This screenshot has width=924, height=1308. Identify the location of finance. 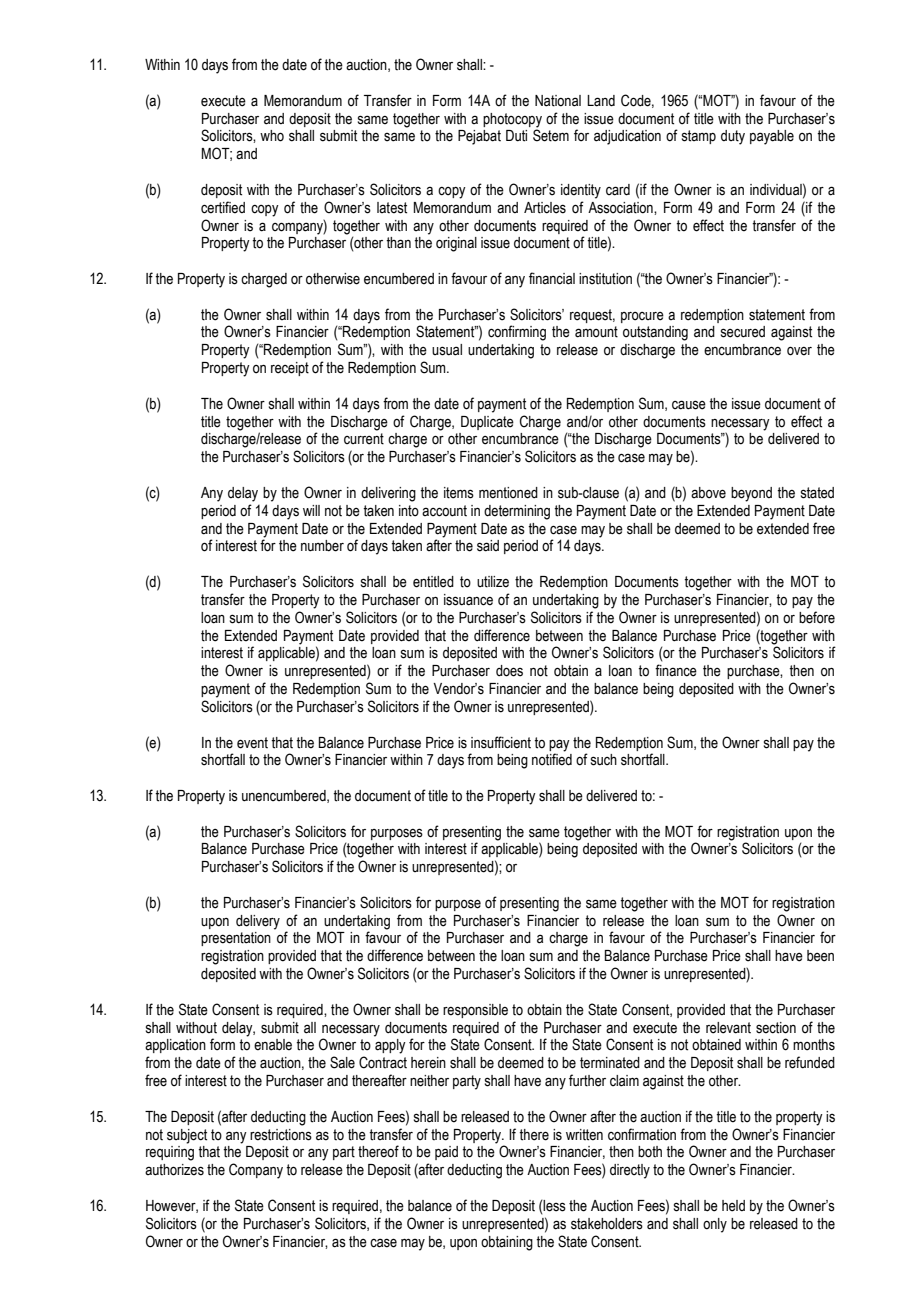
(676, 670).
